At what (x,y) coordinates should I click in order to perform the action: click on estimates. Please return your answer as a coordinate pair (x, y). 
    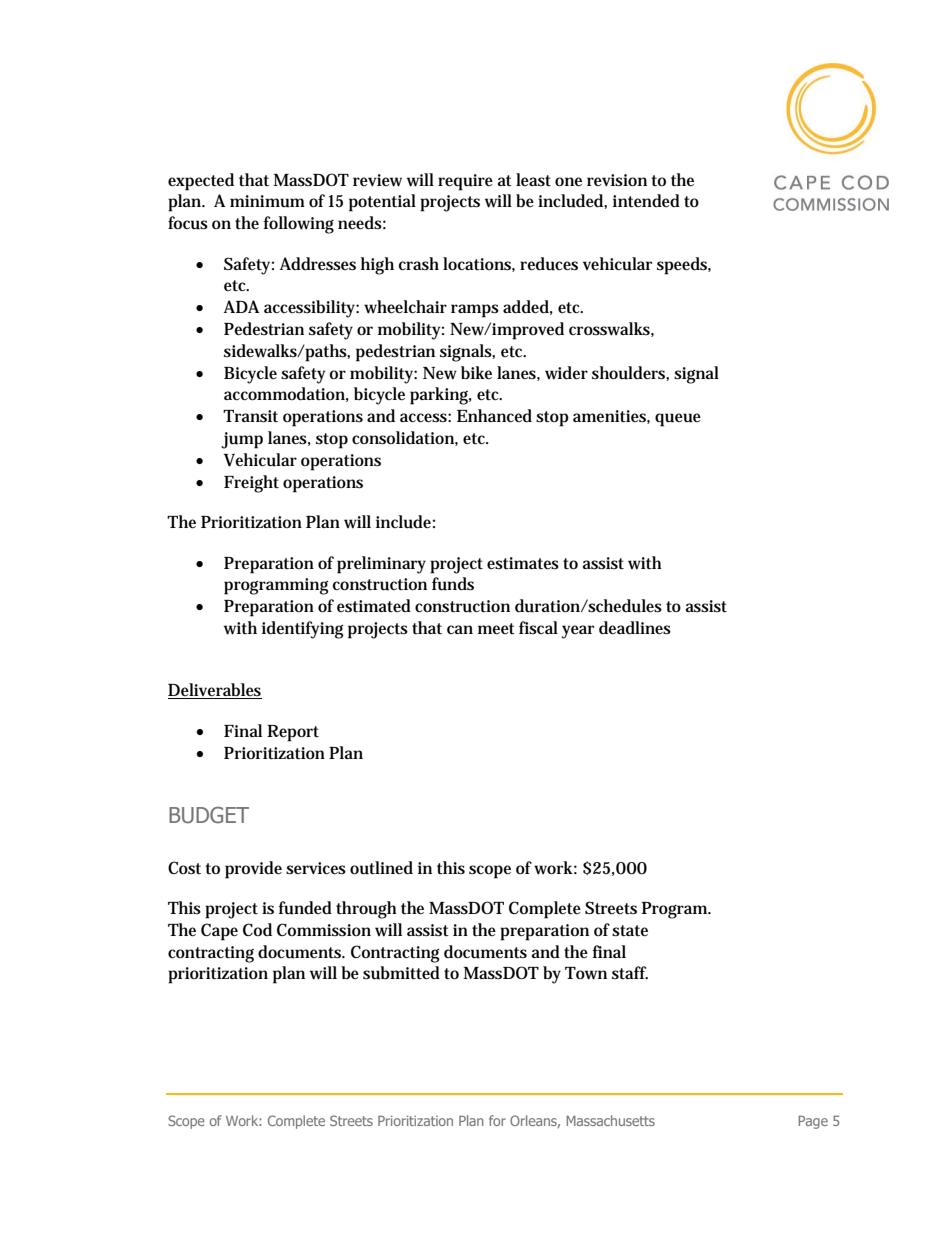
    Looking at the image, I should click on (523, 563).
